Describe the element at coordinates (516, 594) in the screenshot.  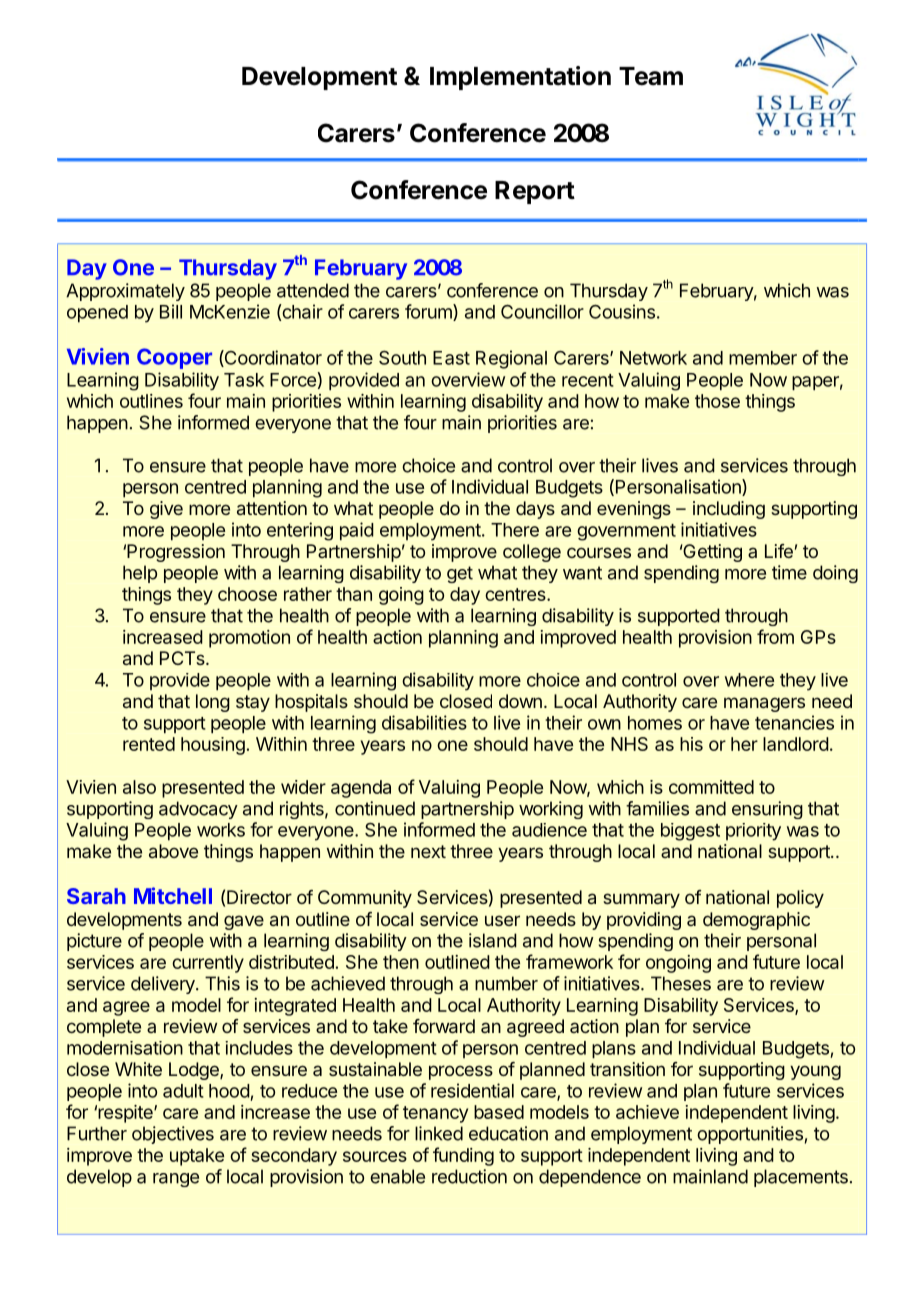
I see `centres` at that location.
